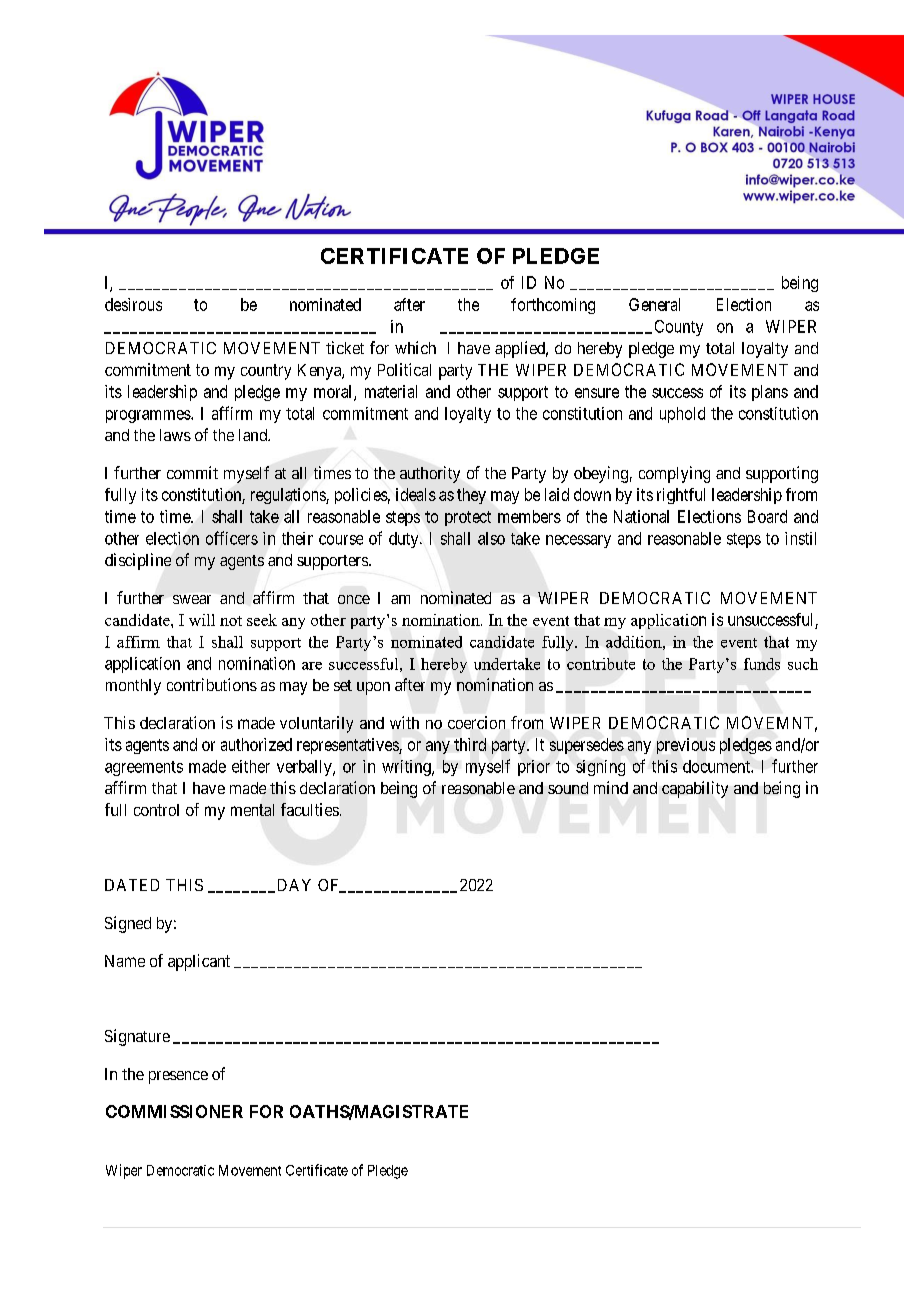  Describe the element at coordinates (767, 516) in the page. I see `Board` at that location.
